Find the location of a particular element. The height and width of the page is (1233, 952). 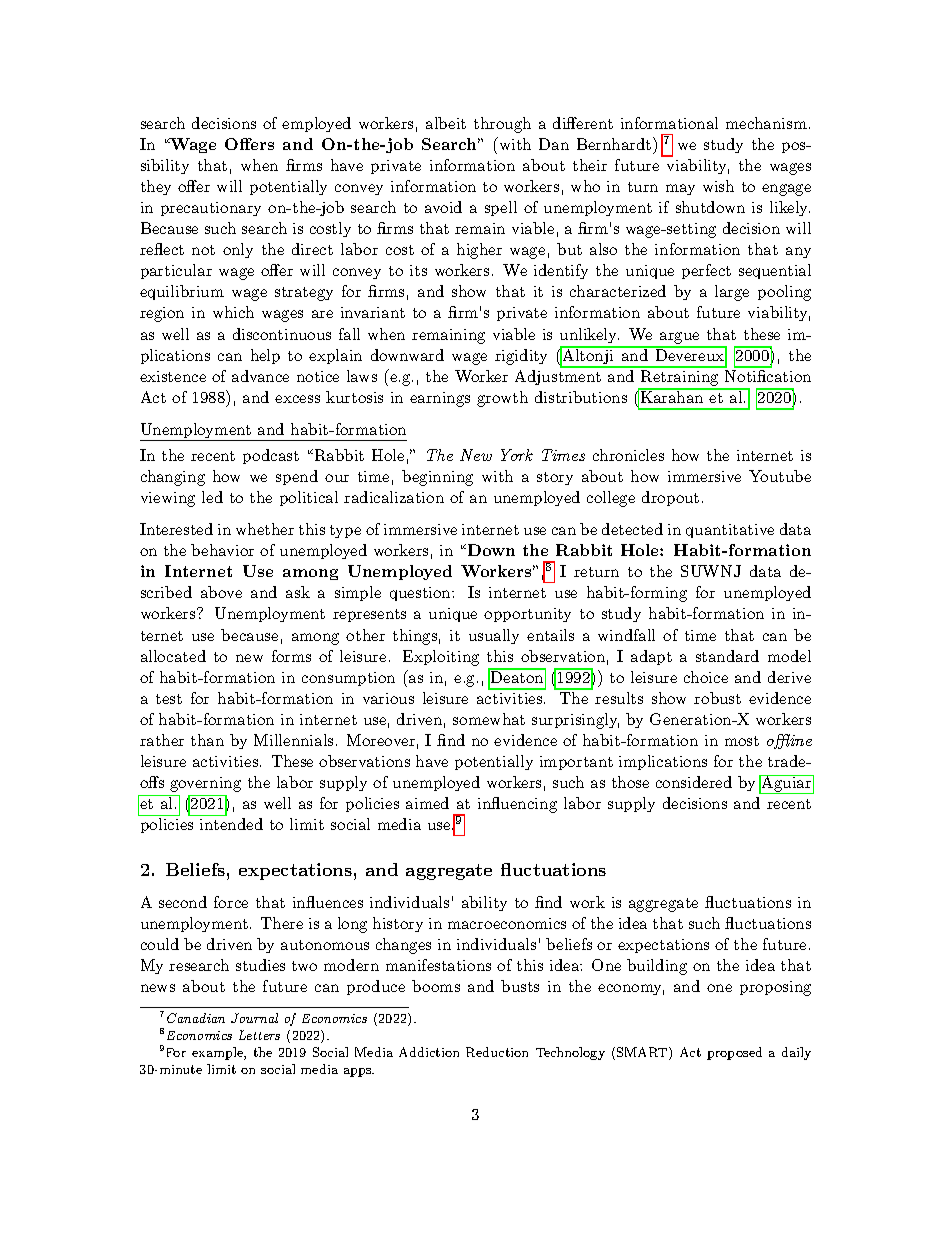

Reduction is located at coordinates (497, 1052).
